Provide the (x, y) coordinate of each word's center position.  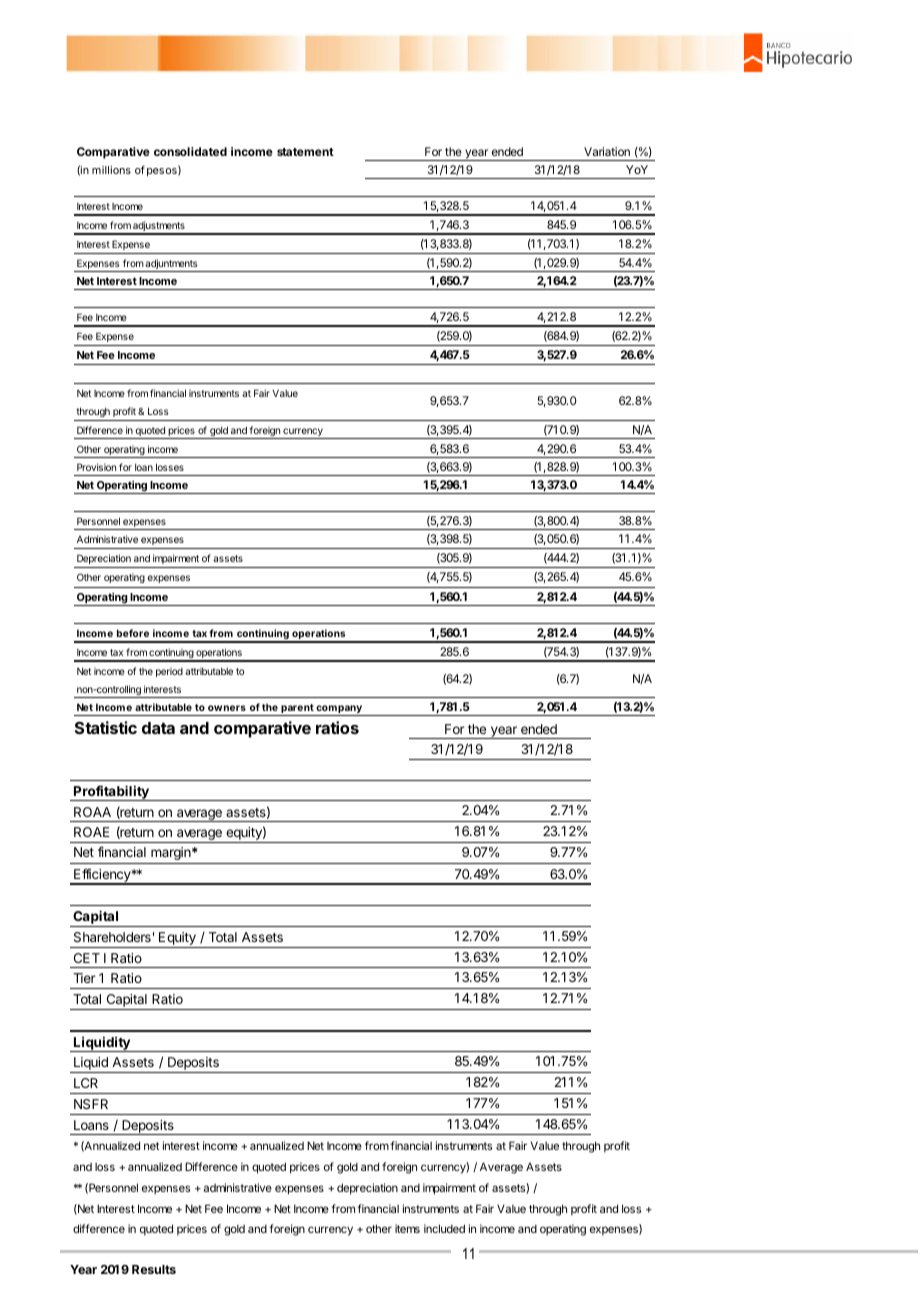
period (169, 672)
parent (297, 710)
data (158, 728)
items (407, 1228)
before (133, 633)
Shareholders (112, 937)
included (444, 1228)
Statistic (106, 727)
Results (154, 1269)
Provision (96, 467)
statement (305, 152)
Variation (607, 151)
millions (111, 170)
